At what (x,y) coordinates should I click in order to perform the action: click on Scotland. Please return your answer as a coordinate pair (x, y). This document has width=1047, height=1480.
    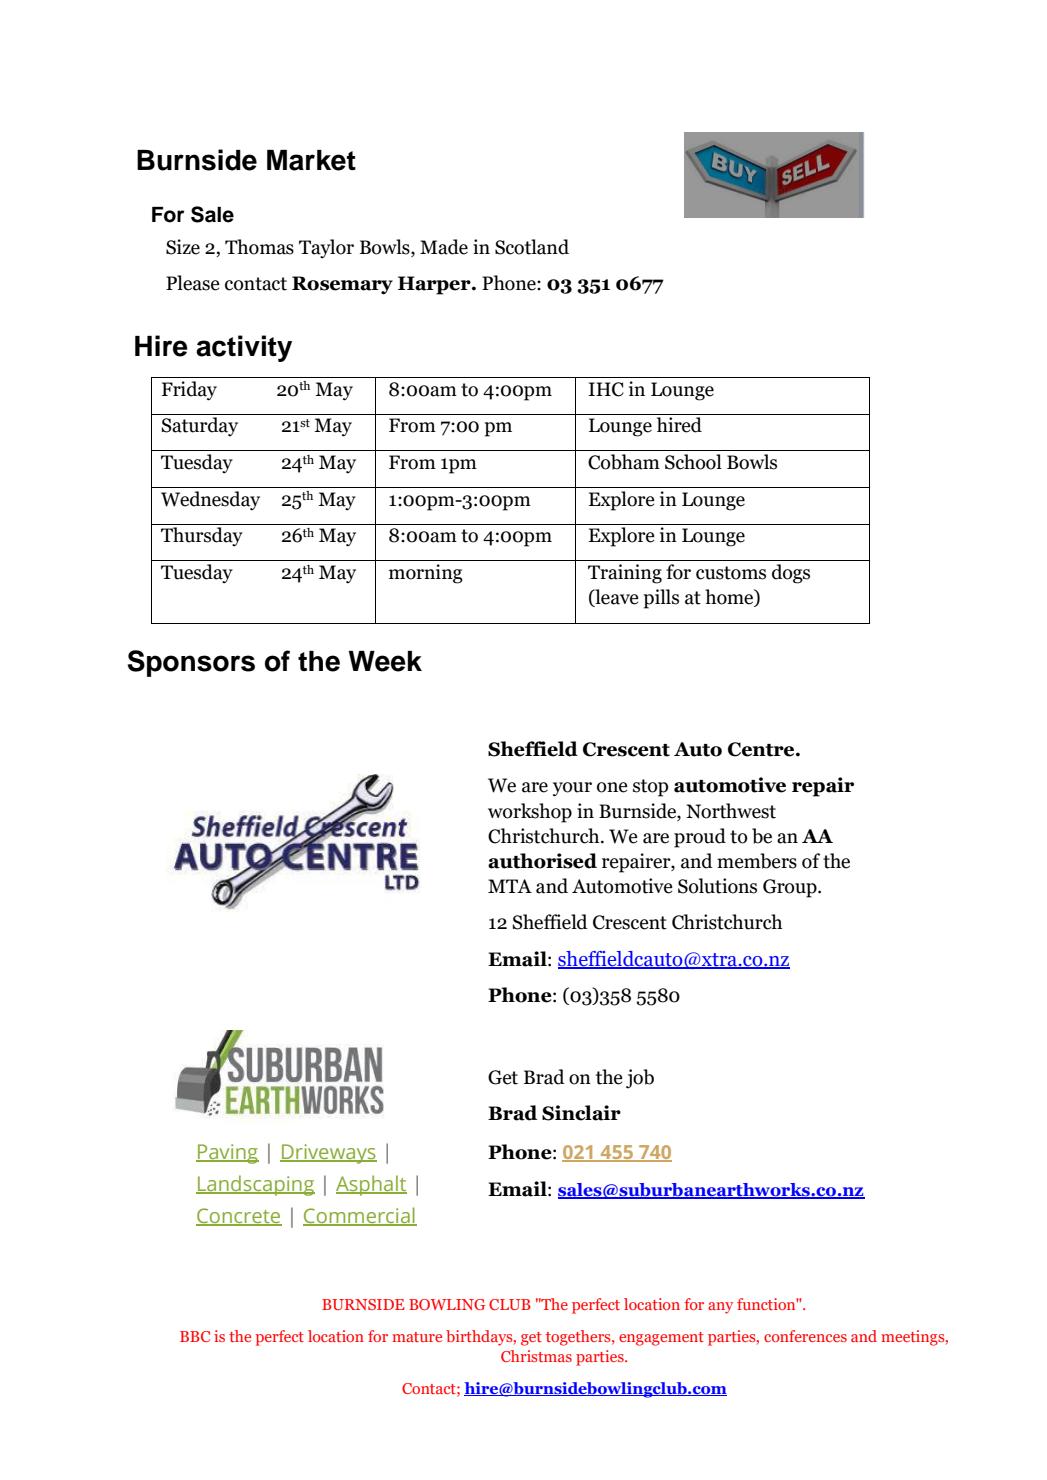
    Looking at the image, I should click on (532, 247).
